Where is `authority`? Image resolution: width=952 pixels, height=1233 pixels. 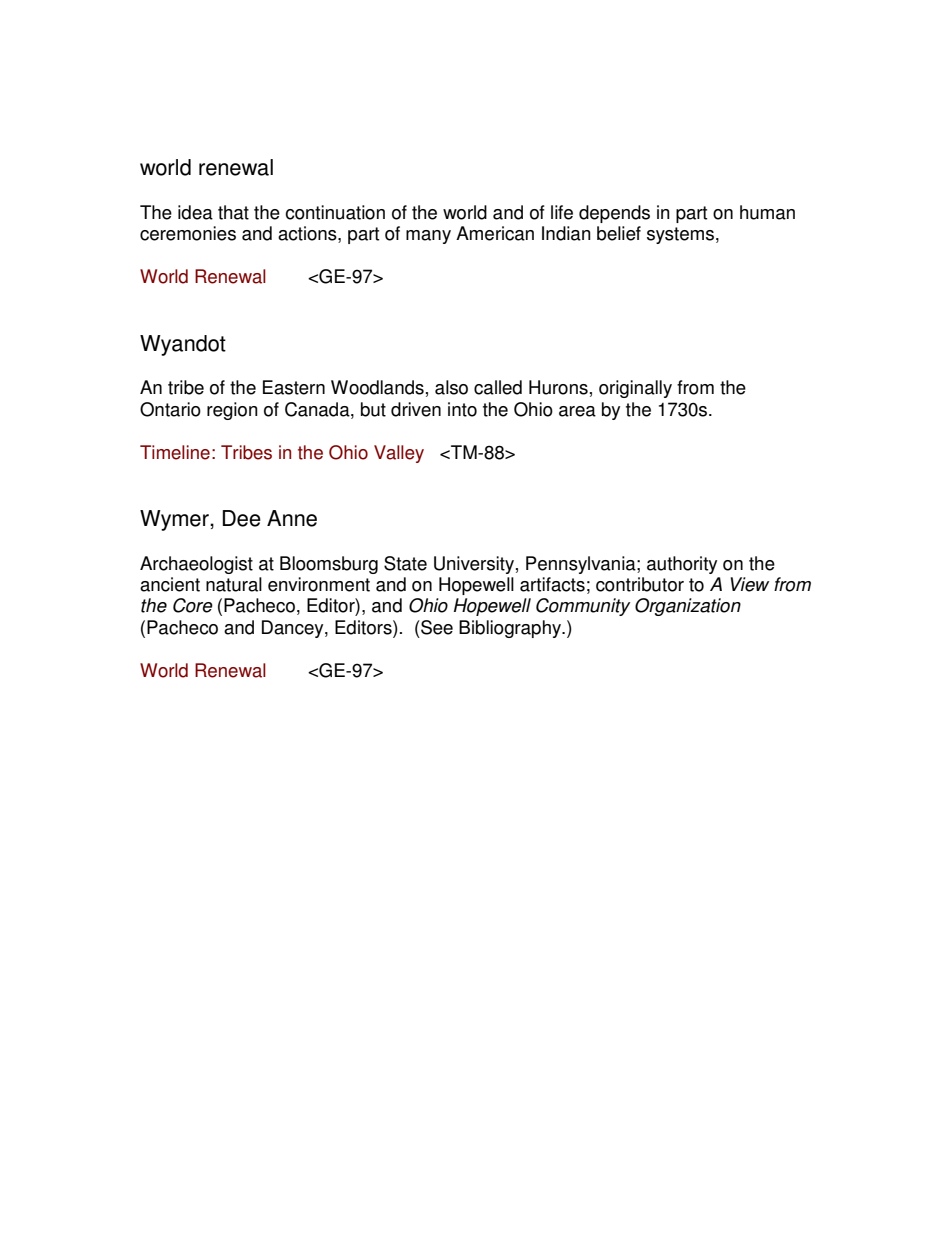
authority is located at coordinates (682, 565).
